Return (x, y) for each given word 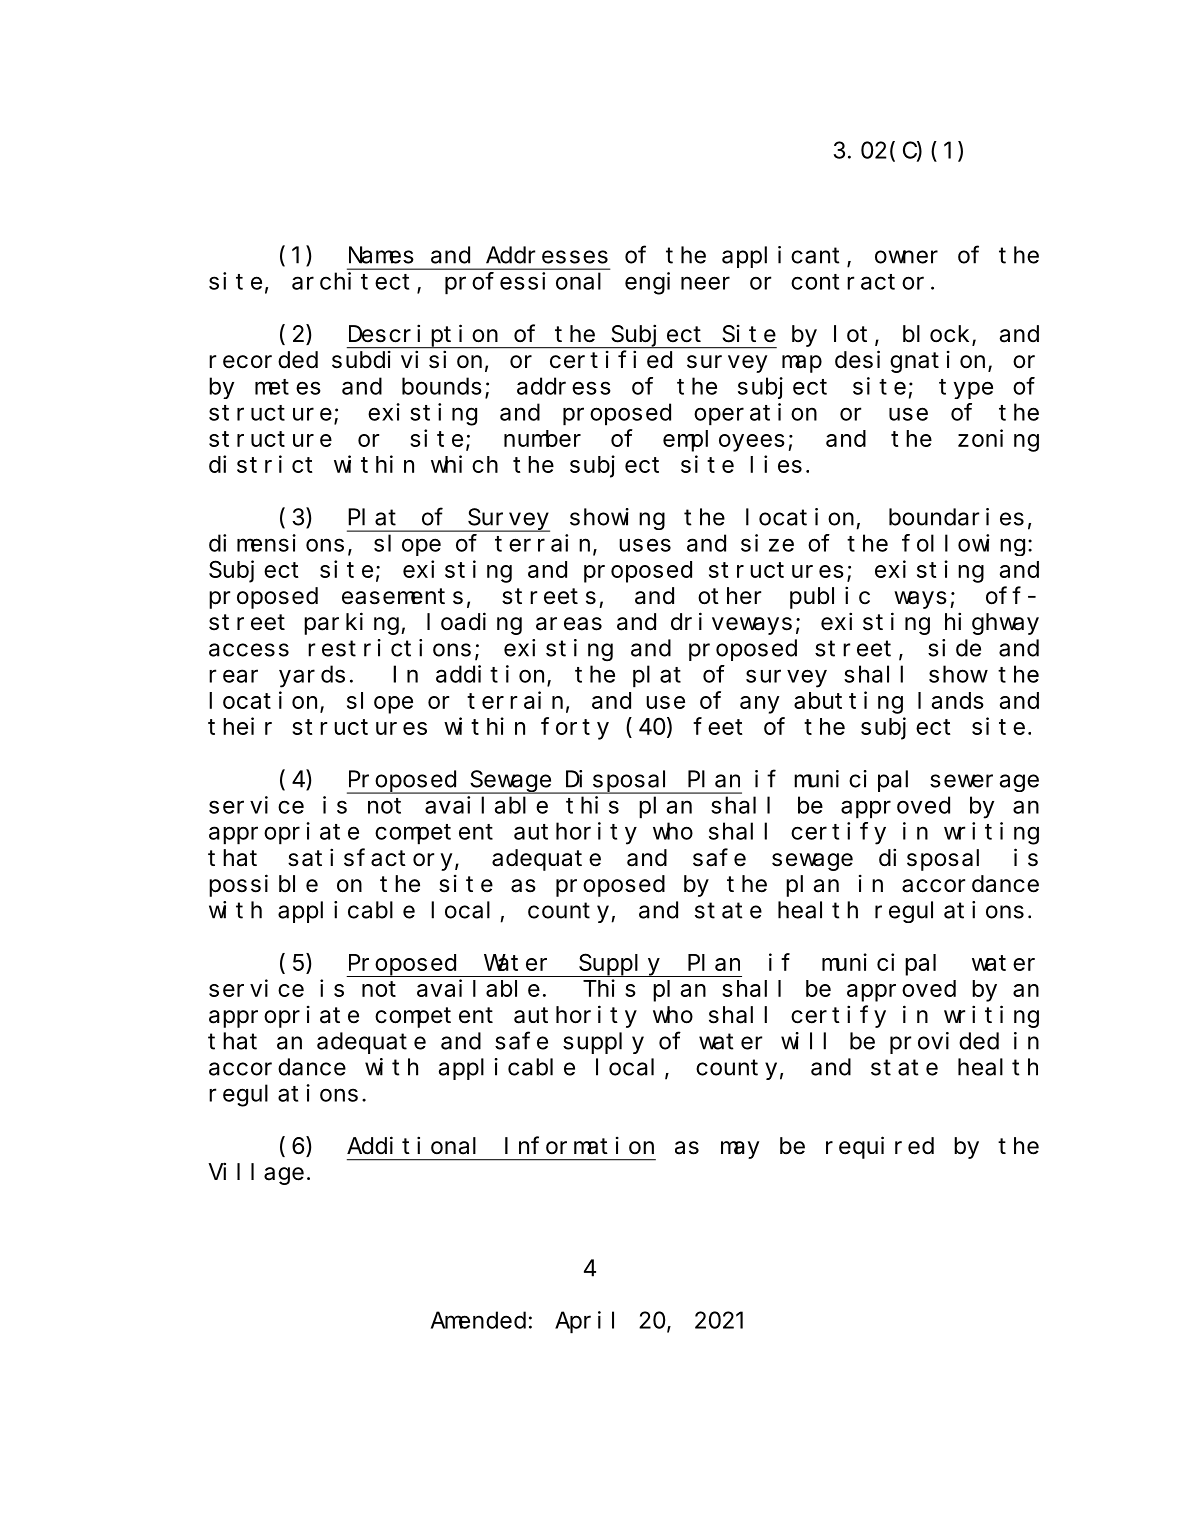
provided (944, 1043)
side (954, 648)
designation (912, 361)
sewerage (984, 783)
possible (263, 885)
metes (288, 387)
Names (381, 256)
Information (579, 1145)
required (880, 1147)
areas (569, 624)
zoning (998, 440)
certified (611, 359)
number (542, 438)
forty (575, 729)
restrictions (389, 648)
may (740, 1150)
